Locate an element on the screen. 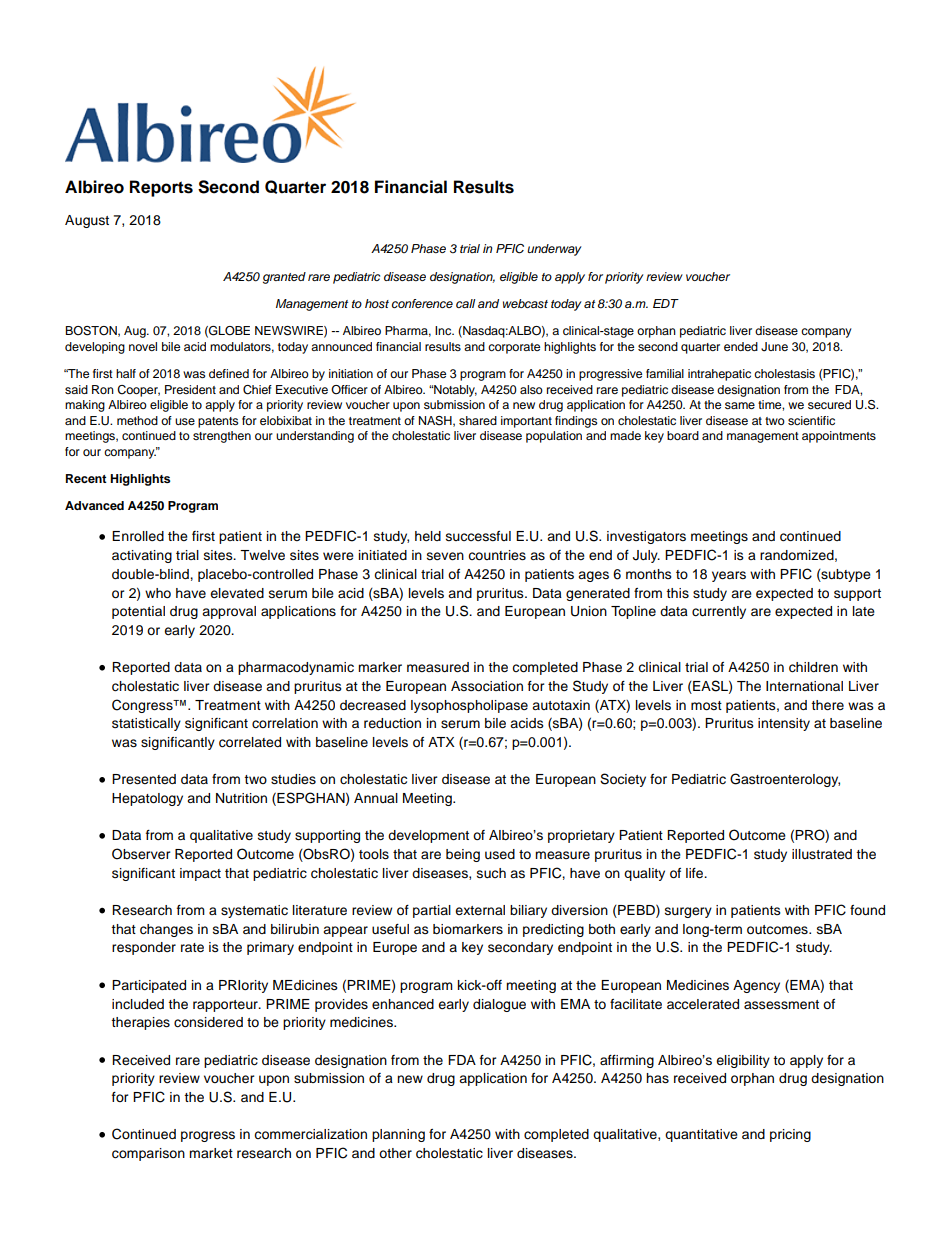 This screenshot has width=952, height=1233. Reports is located at coordinates (161, 188).
